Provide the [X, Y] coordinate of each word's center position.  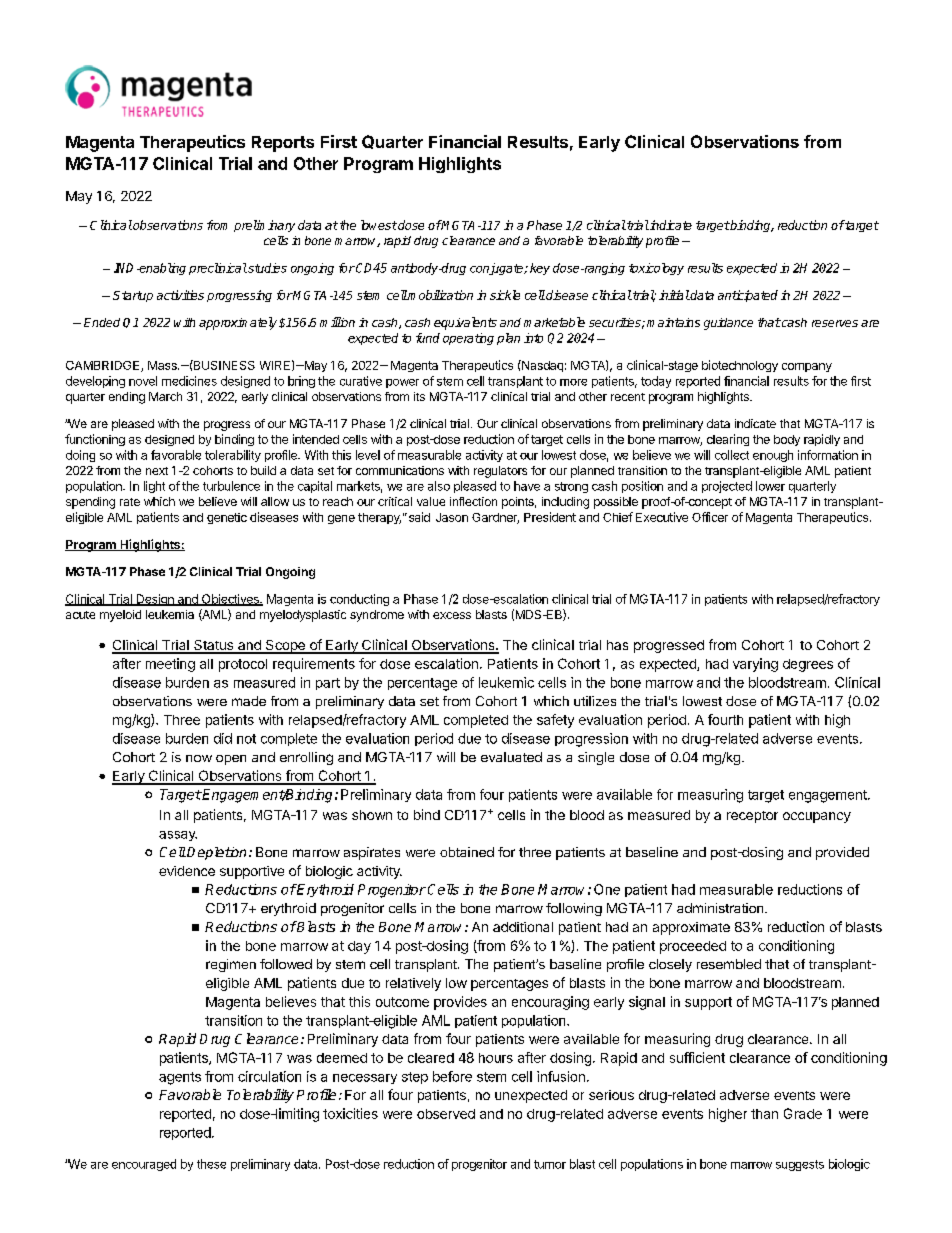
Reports [283, 144]
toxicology [656, 269]
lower [770, 486]
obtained [467, 852]
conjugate [498, 269]
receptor [752, 817]
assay [178, 836]
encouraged [144, 1165]
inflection [473, 501]
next [157, 471]
